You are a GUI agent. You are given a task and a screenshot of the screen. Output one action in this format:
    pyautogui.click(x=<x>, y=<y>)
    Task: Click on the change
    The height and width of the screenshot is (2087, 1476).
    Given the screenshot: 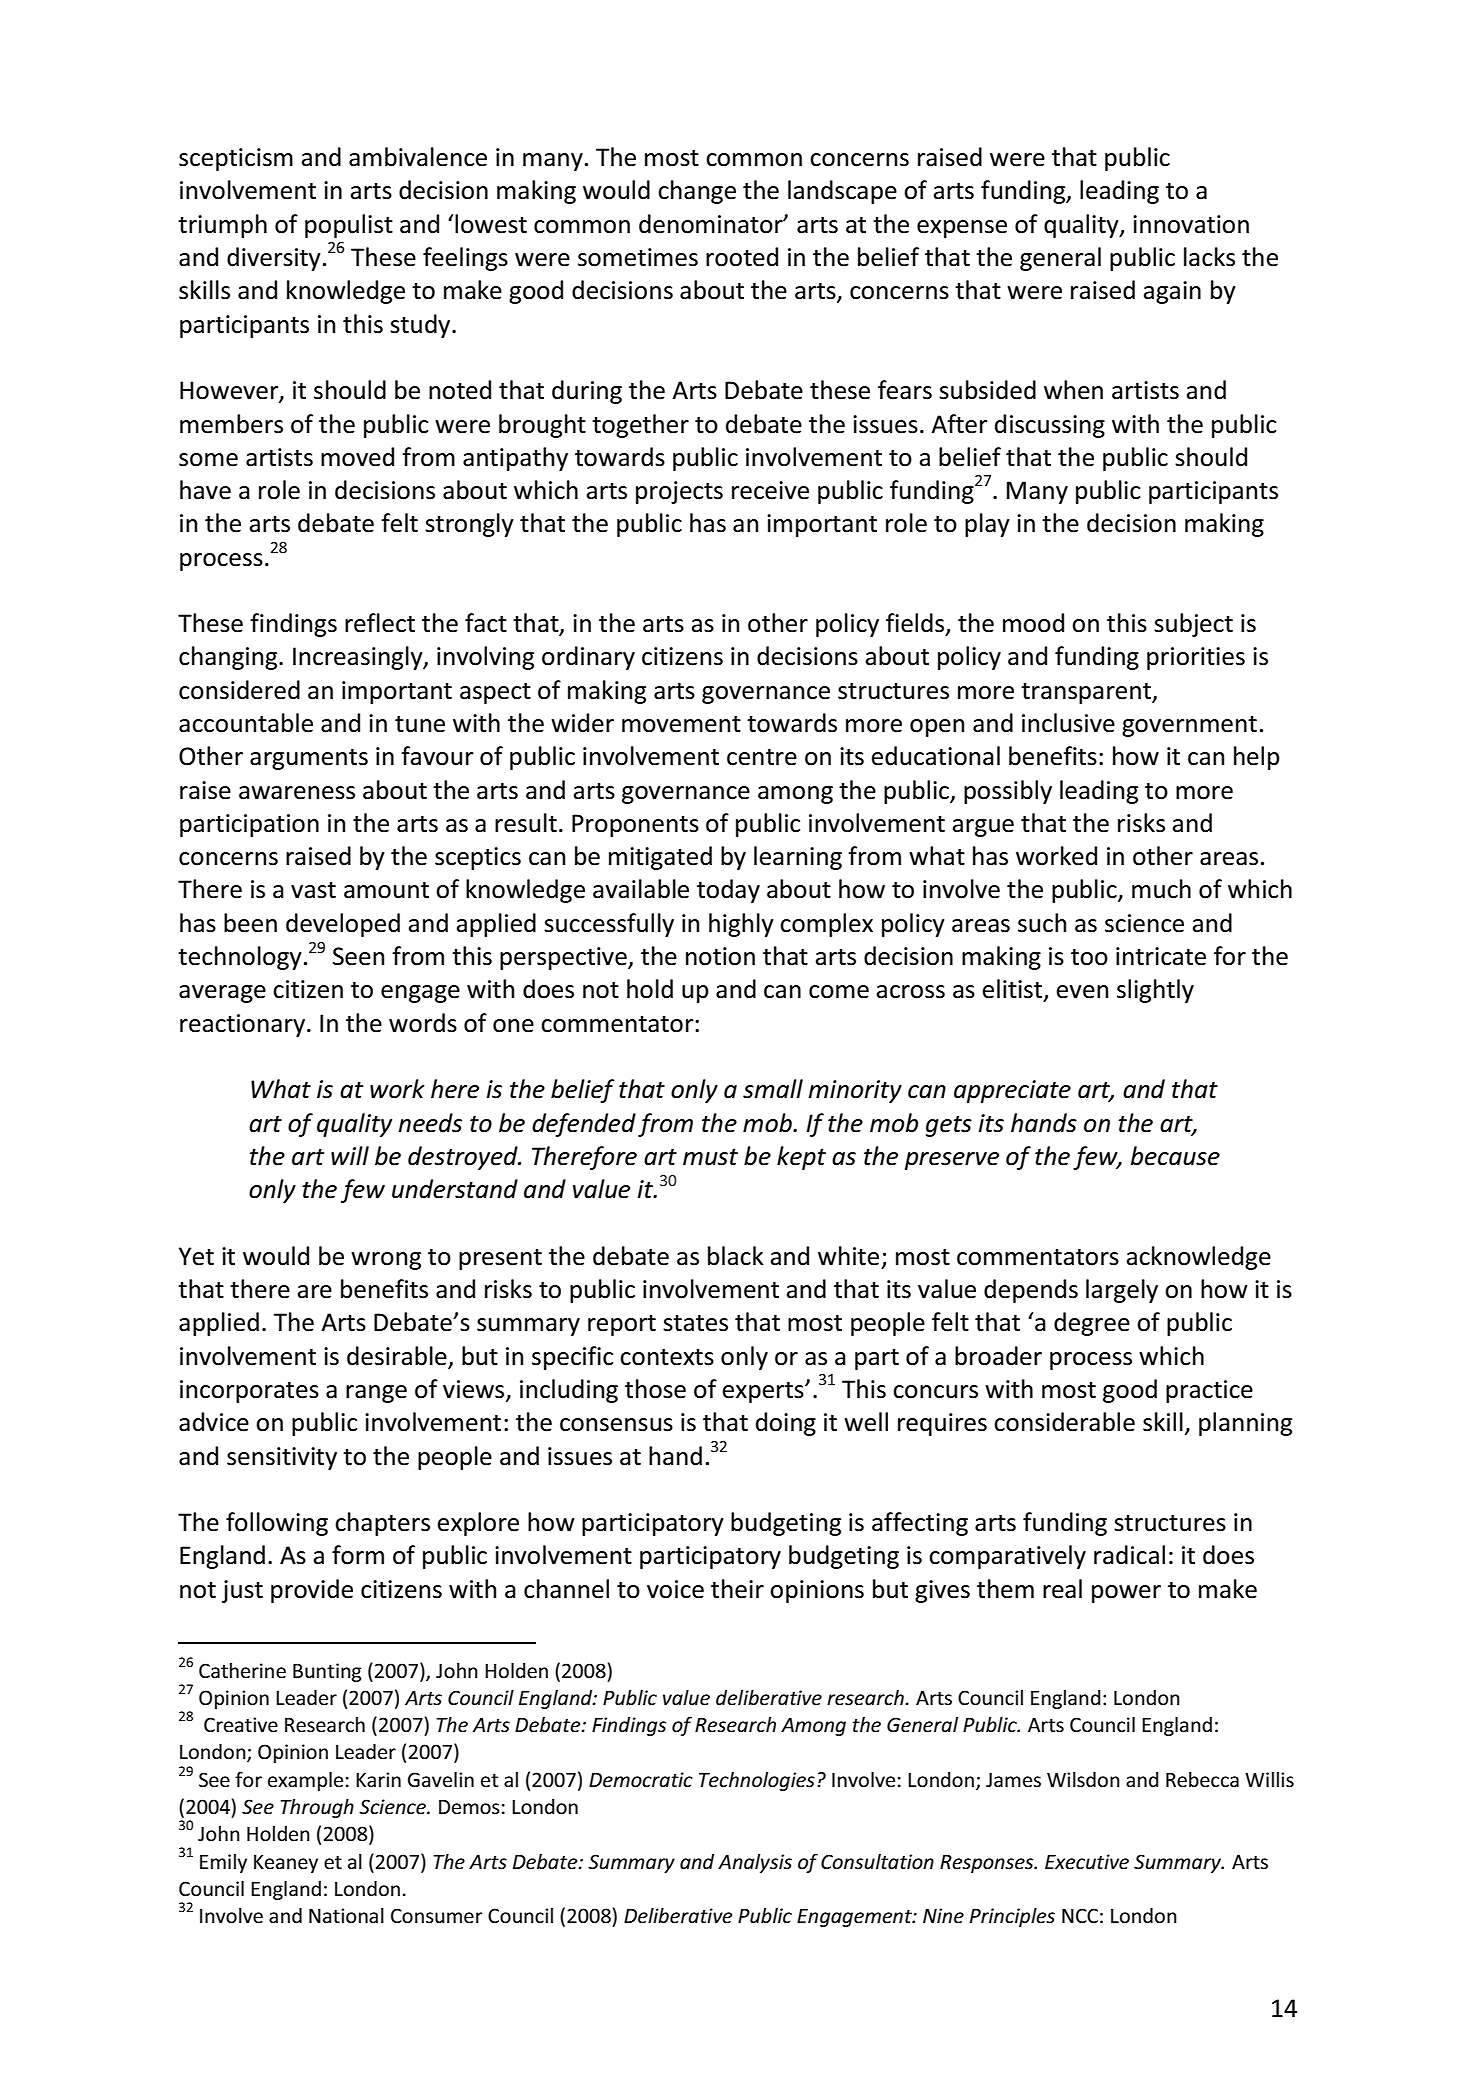 What is the action you would take?
    pyautogui.click(x=697, y=192)
